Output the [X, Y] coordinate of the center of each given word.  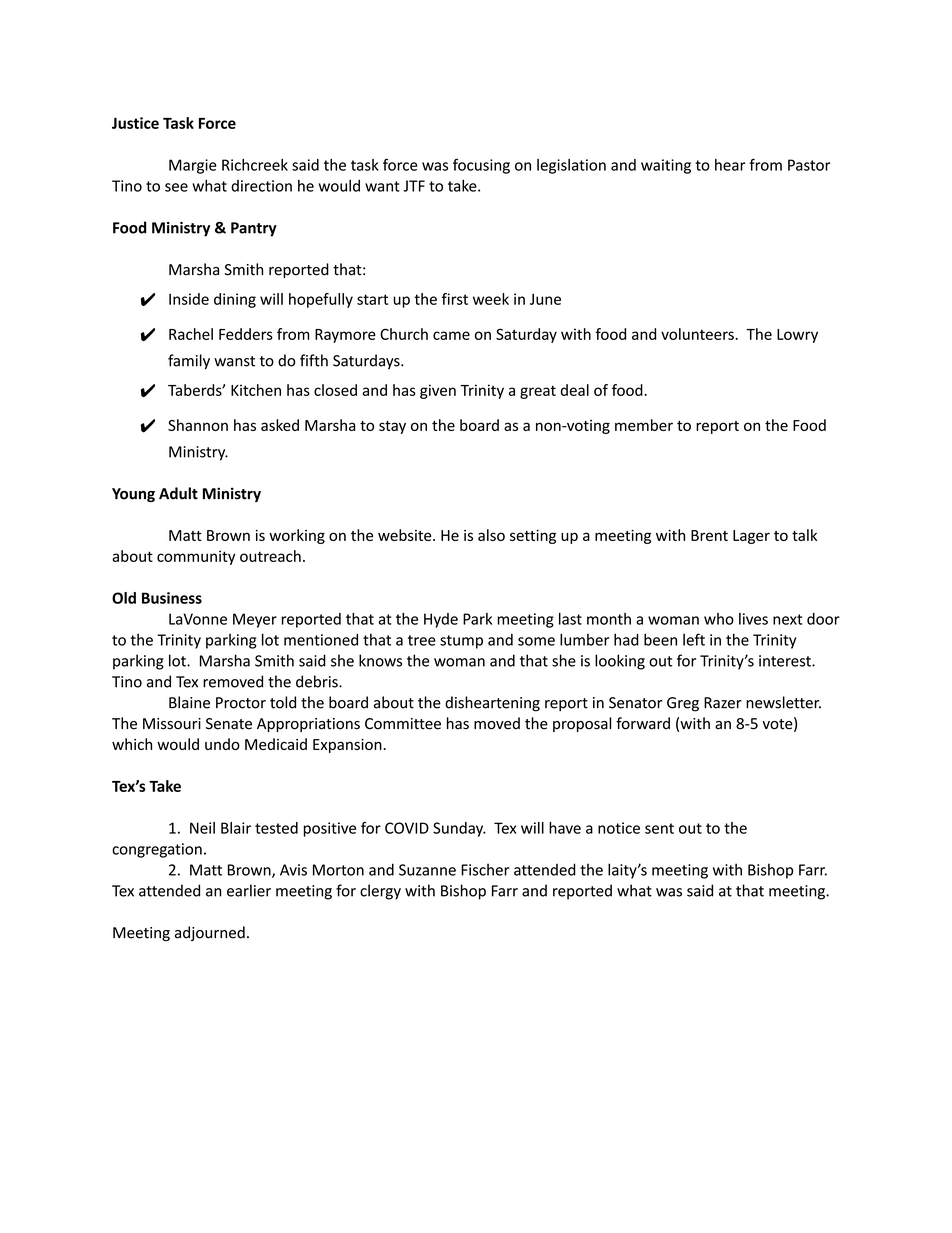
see [176, 187]
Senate [229, 724]
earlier [249, 890]
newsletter [783, 702]
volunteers [698, 334]
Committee [403, 724]
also [491, 535]
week [491, 299]
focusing [481, 166]
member [644, 425]
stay [392, 427]
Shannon [198, 425]
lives [753, 619]
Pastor [809, 165]
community [196, 557]
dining [235, 300]
